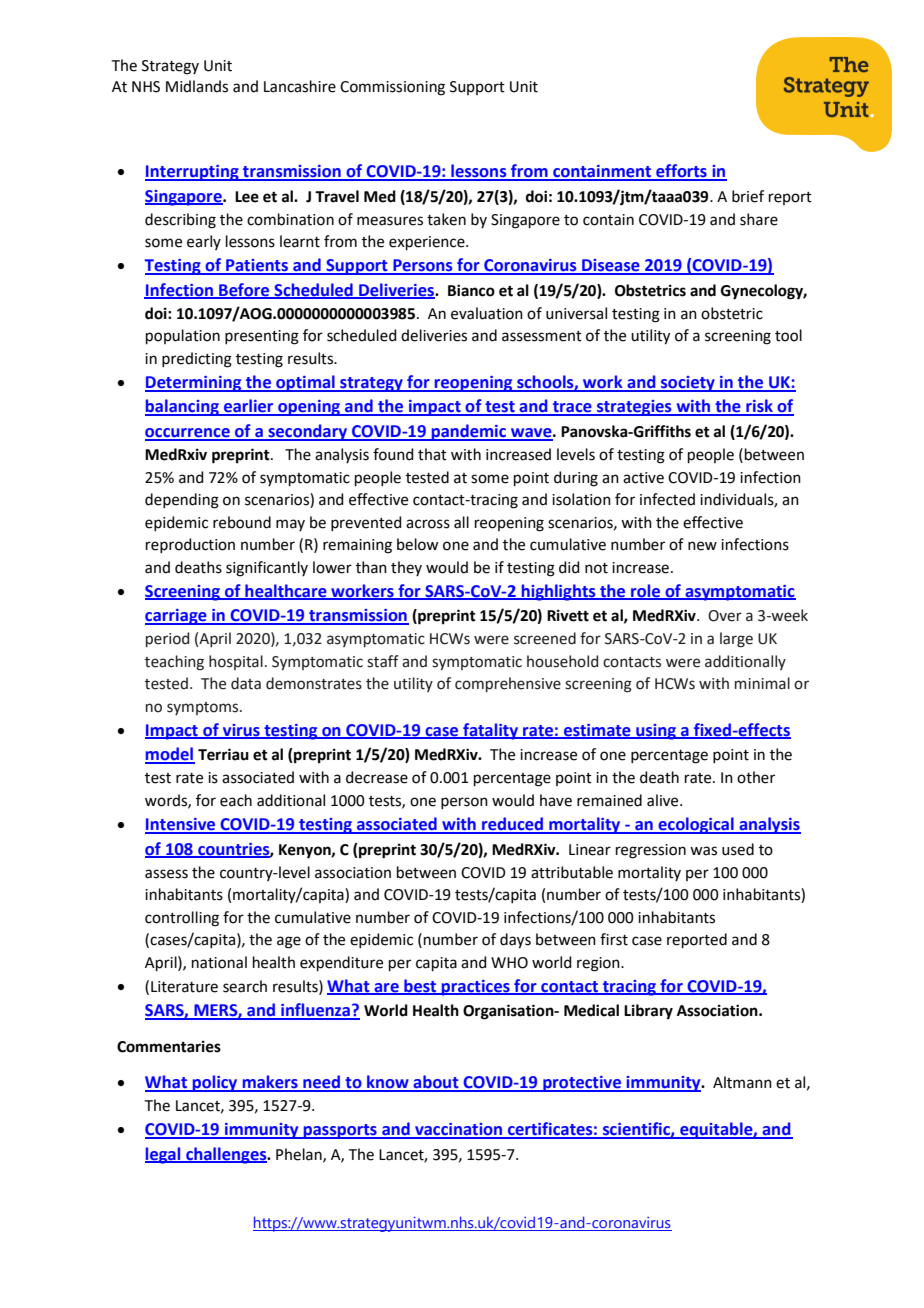 This screenshot has width=924, height=1308. Describe the element at coordinates (688, 384) in the screenshot. I see `society` at that location.
